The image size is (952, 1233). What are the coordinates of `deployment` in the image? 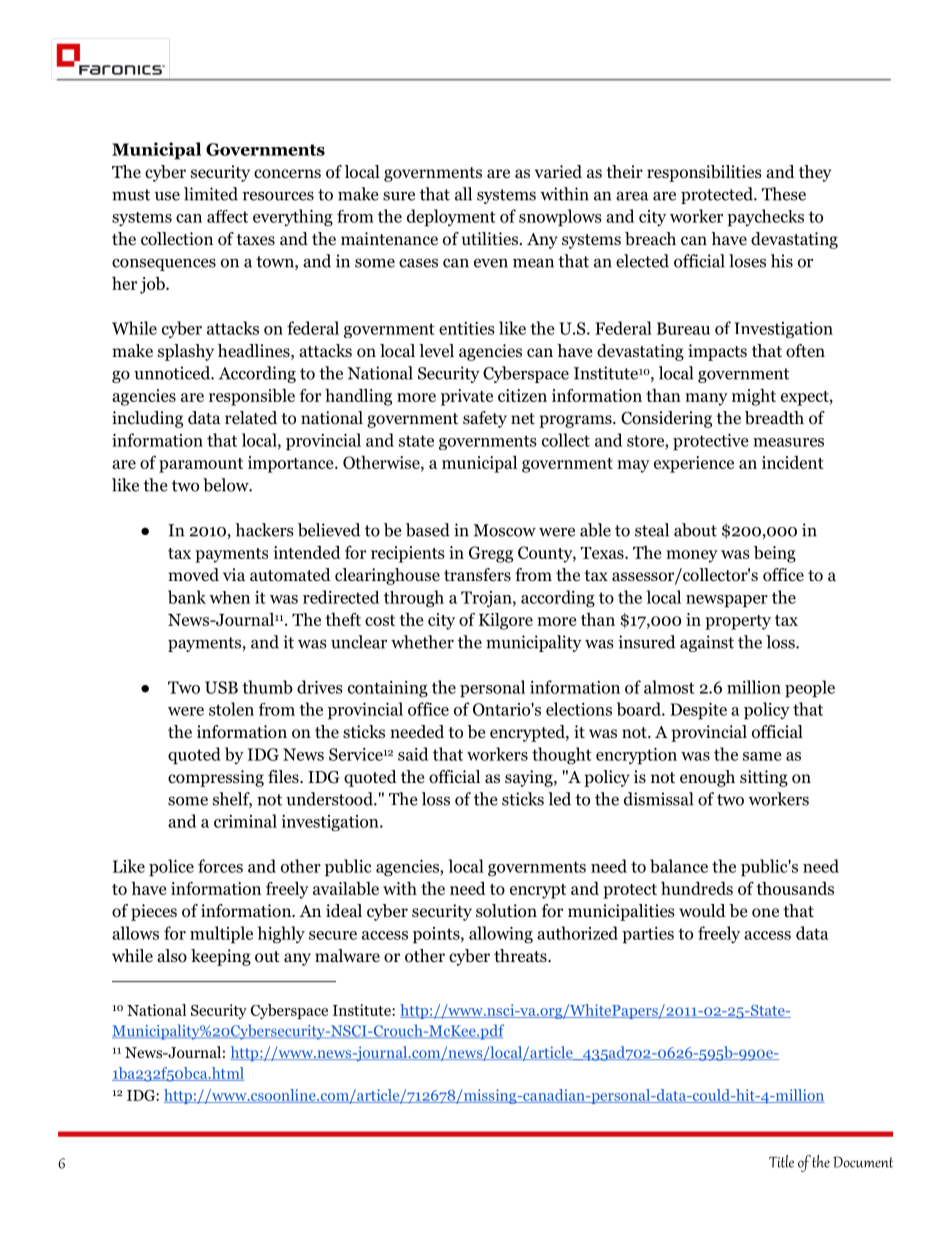 It's located at (451, 218).
